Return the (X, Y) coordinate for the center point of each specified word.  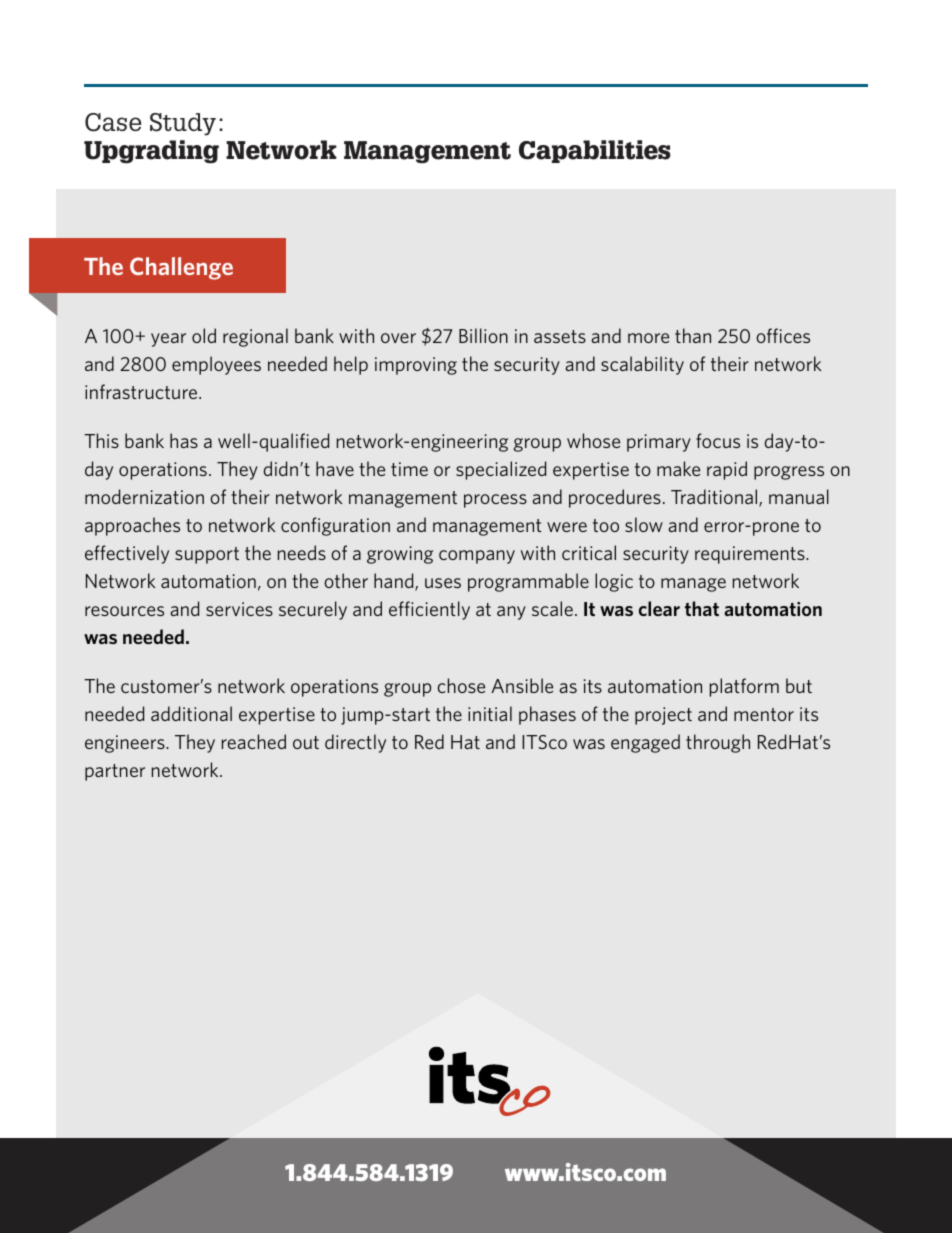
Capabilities (595, 151)
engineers (126, 744)
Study (183, 124)
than (693, 335)
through (718, 743)
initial (490, 713)
